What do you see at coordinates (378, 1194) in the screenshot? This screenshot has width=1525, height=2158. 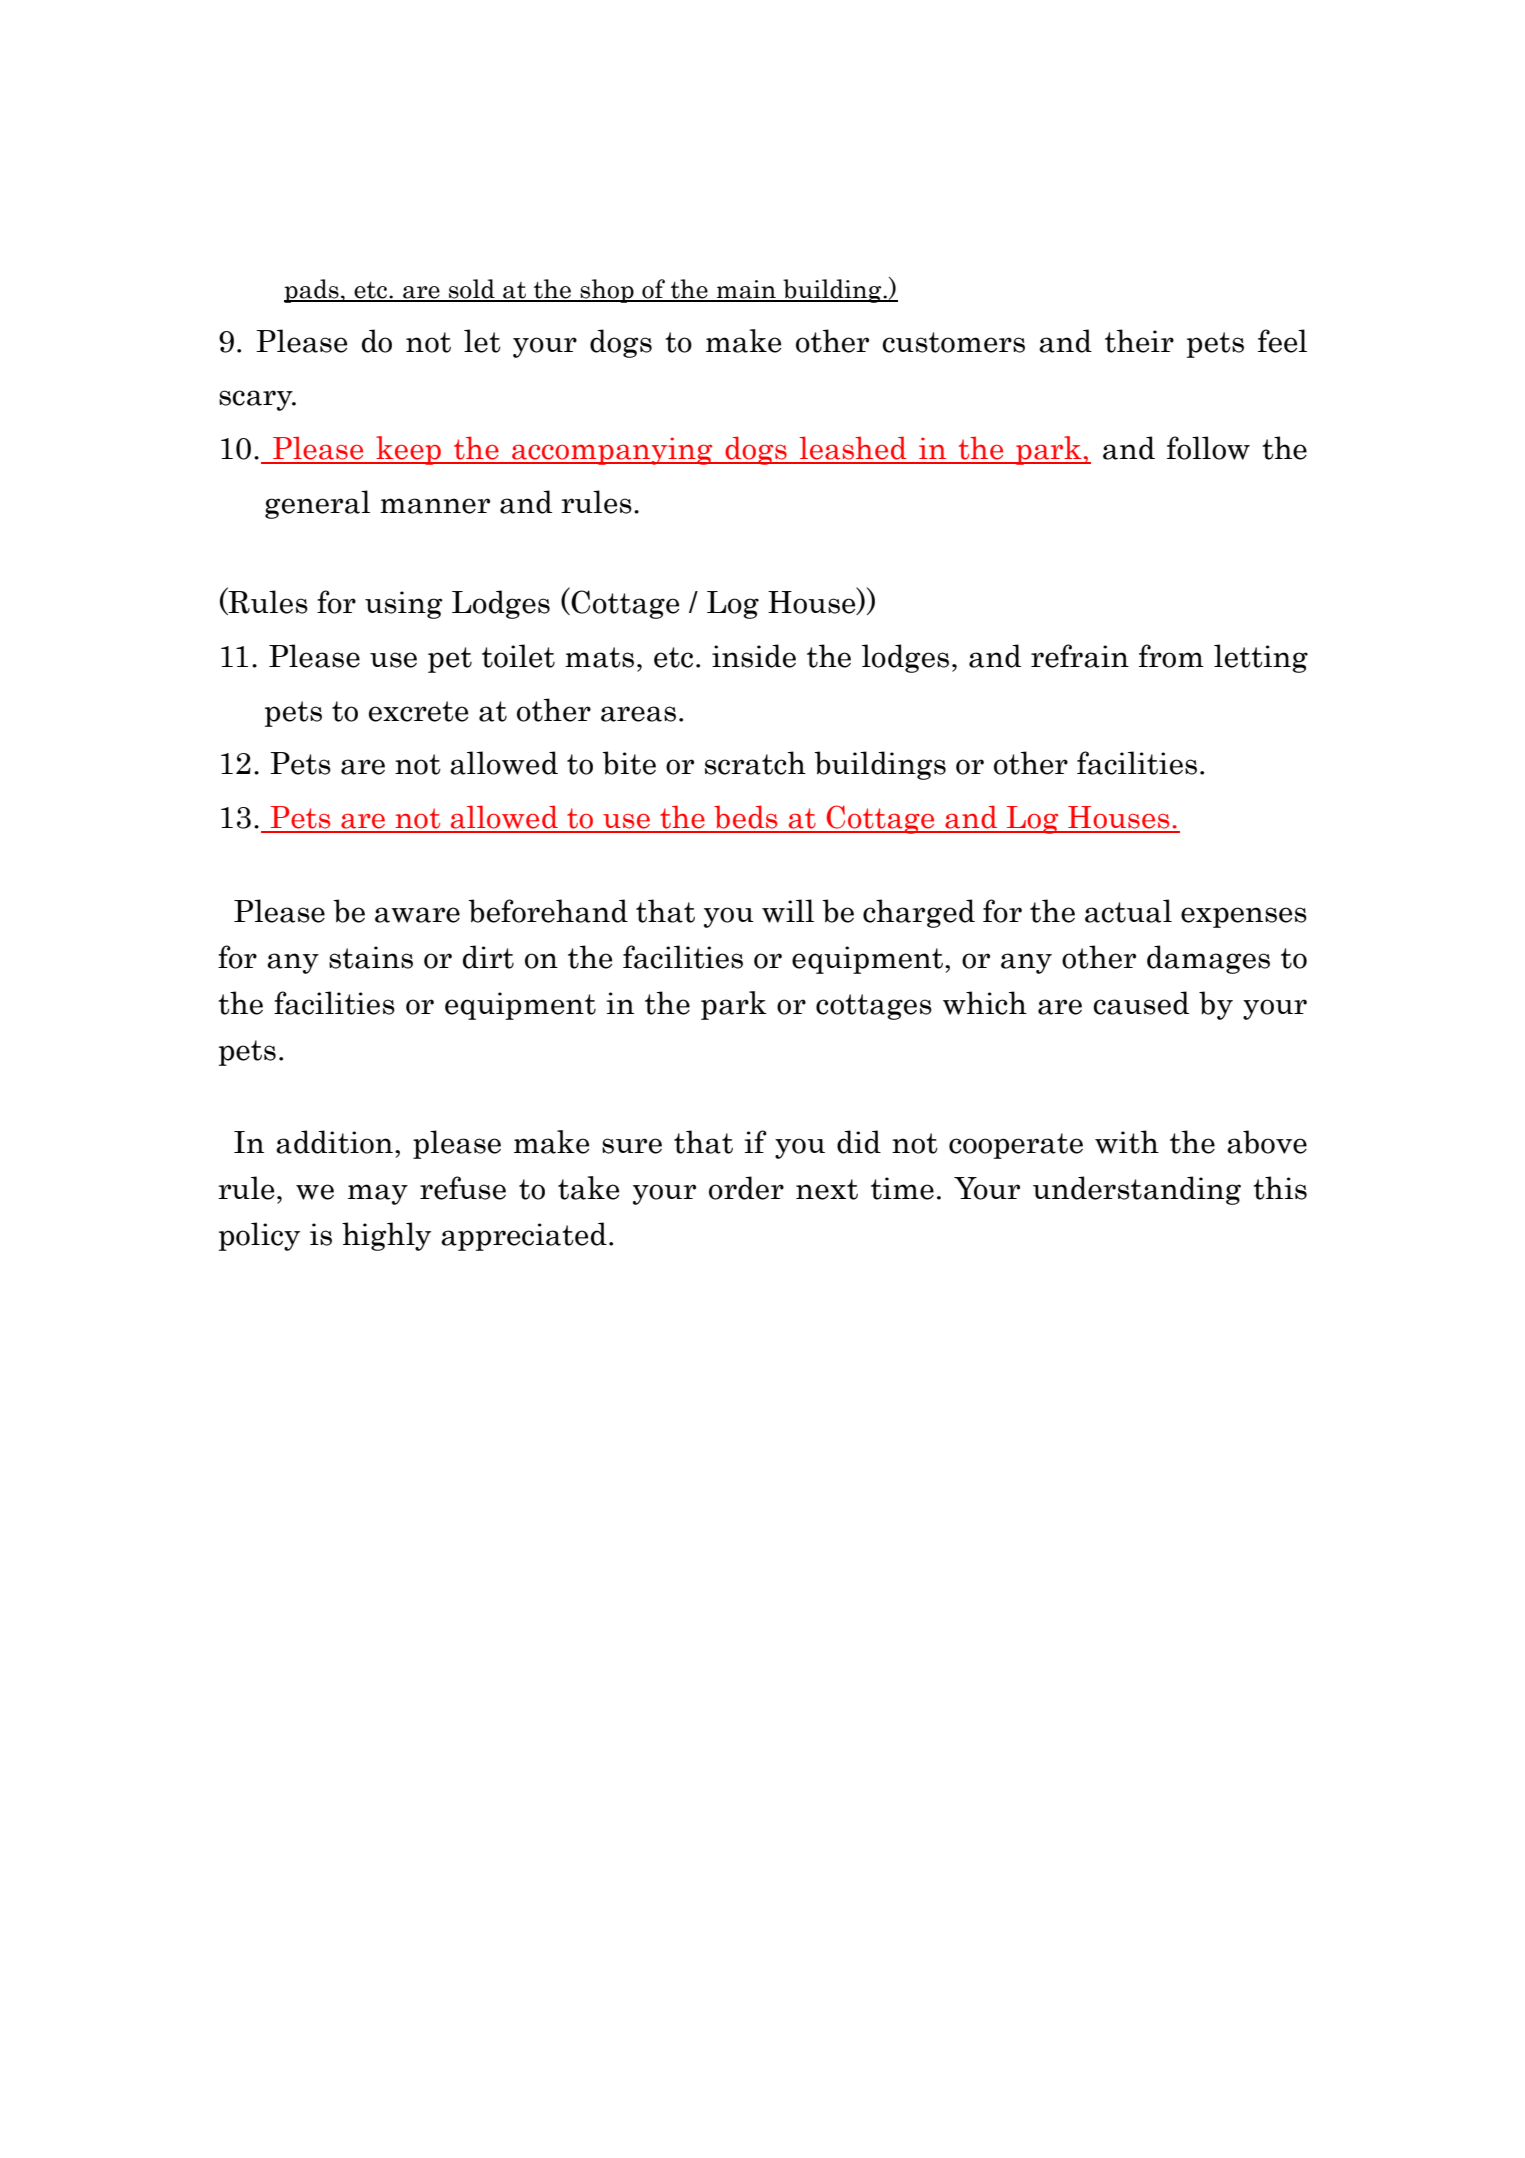 I see `may` at bounding box center [378, 1194].
